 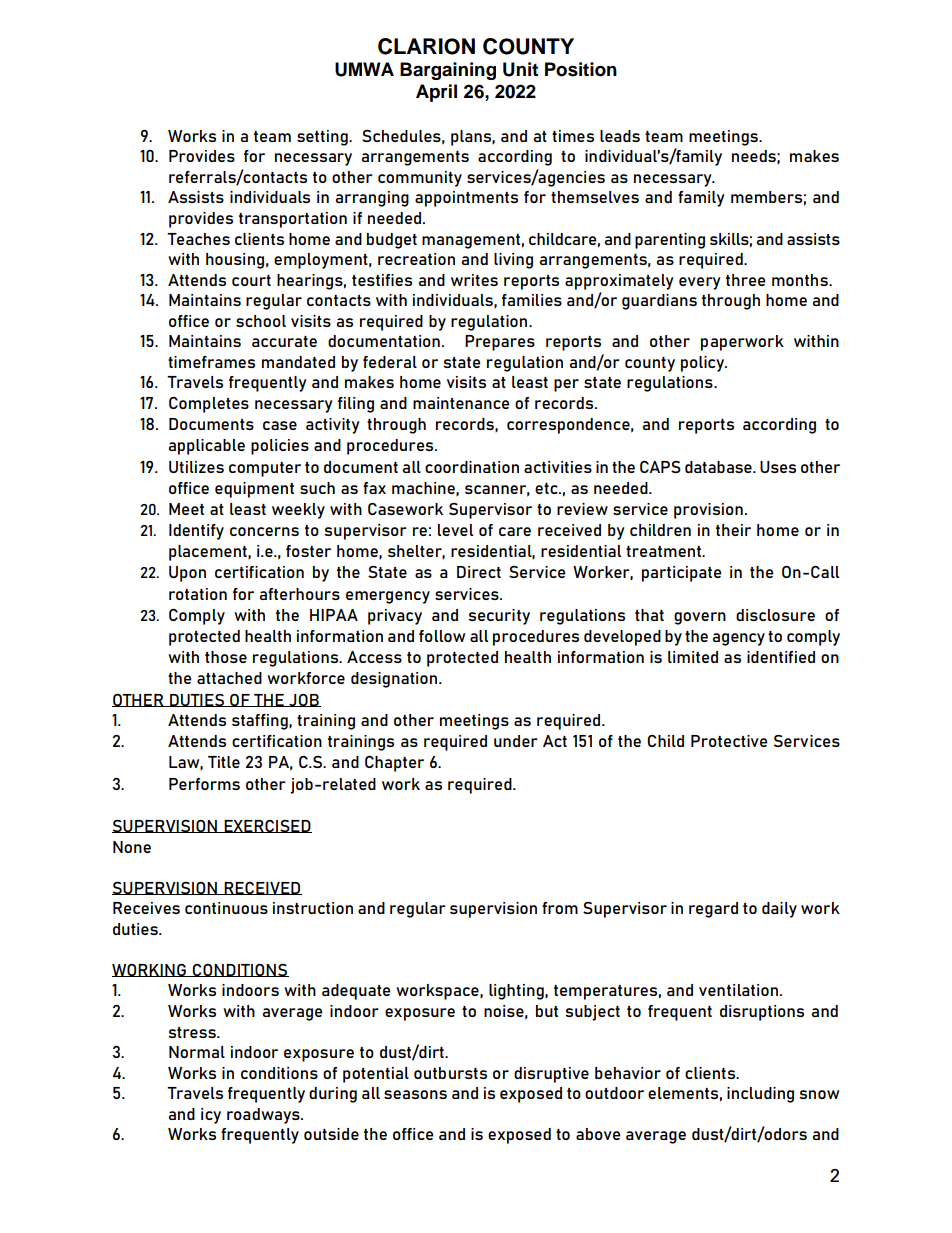 I want to click on roadways, so click(x=264, y=1116).
